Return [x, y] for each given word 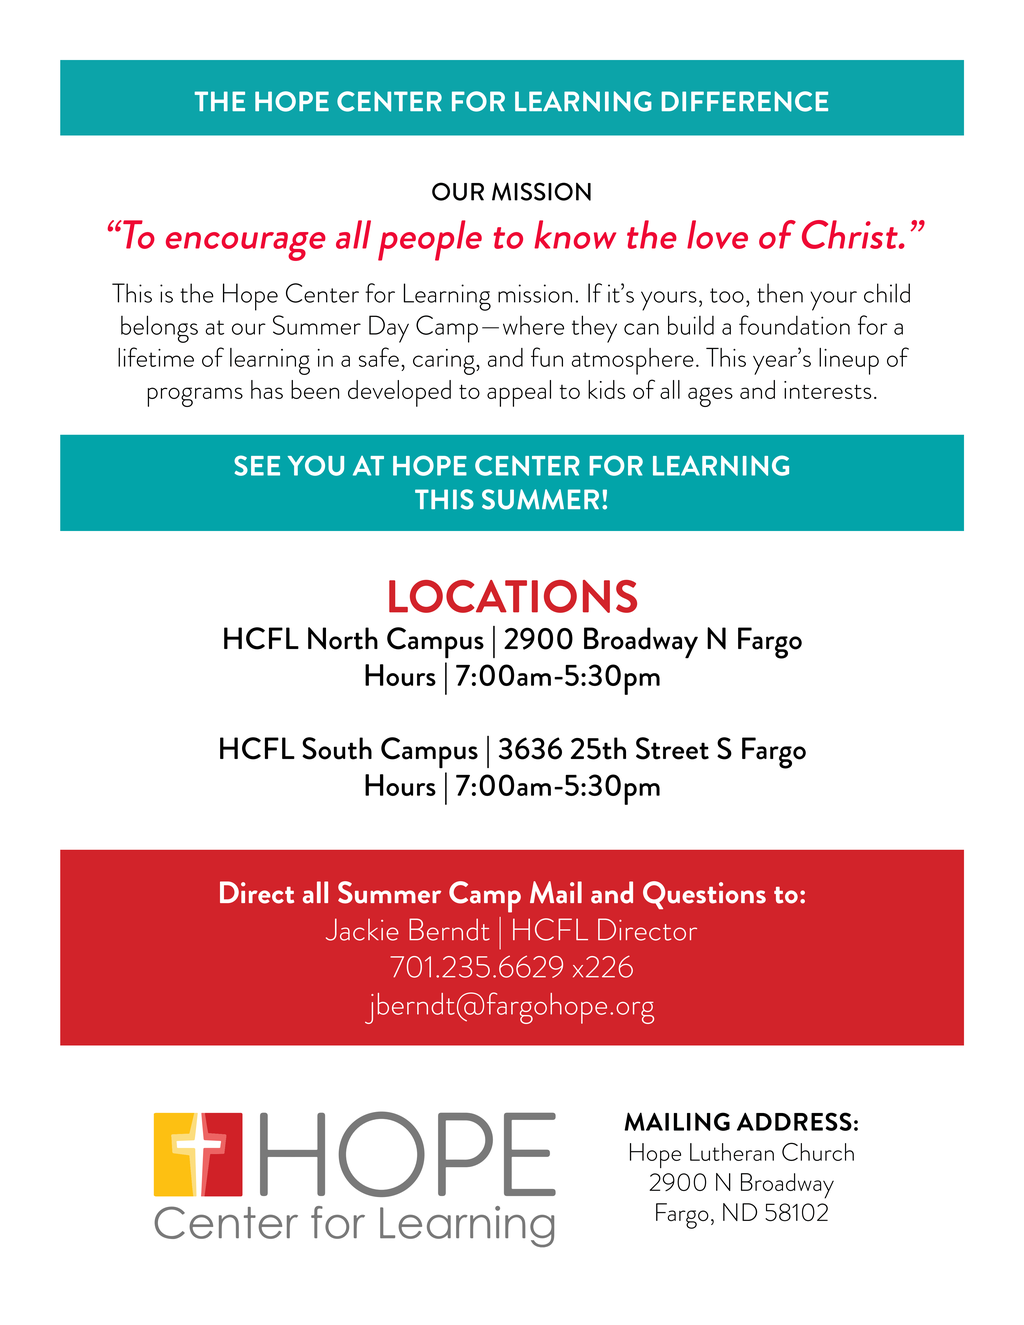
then [780, 293]
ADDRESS [794, 1121]
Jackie [362, 929]
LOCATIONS [513, 596]
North [343, 638]
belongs [159, 329]
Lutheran [732, 1152]
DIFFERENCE [745, 101]
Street [672, 748]
